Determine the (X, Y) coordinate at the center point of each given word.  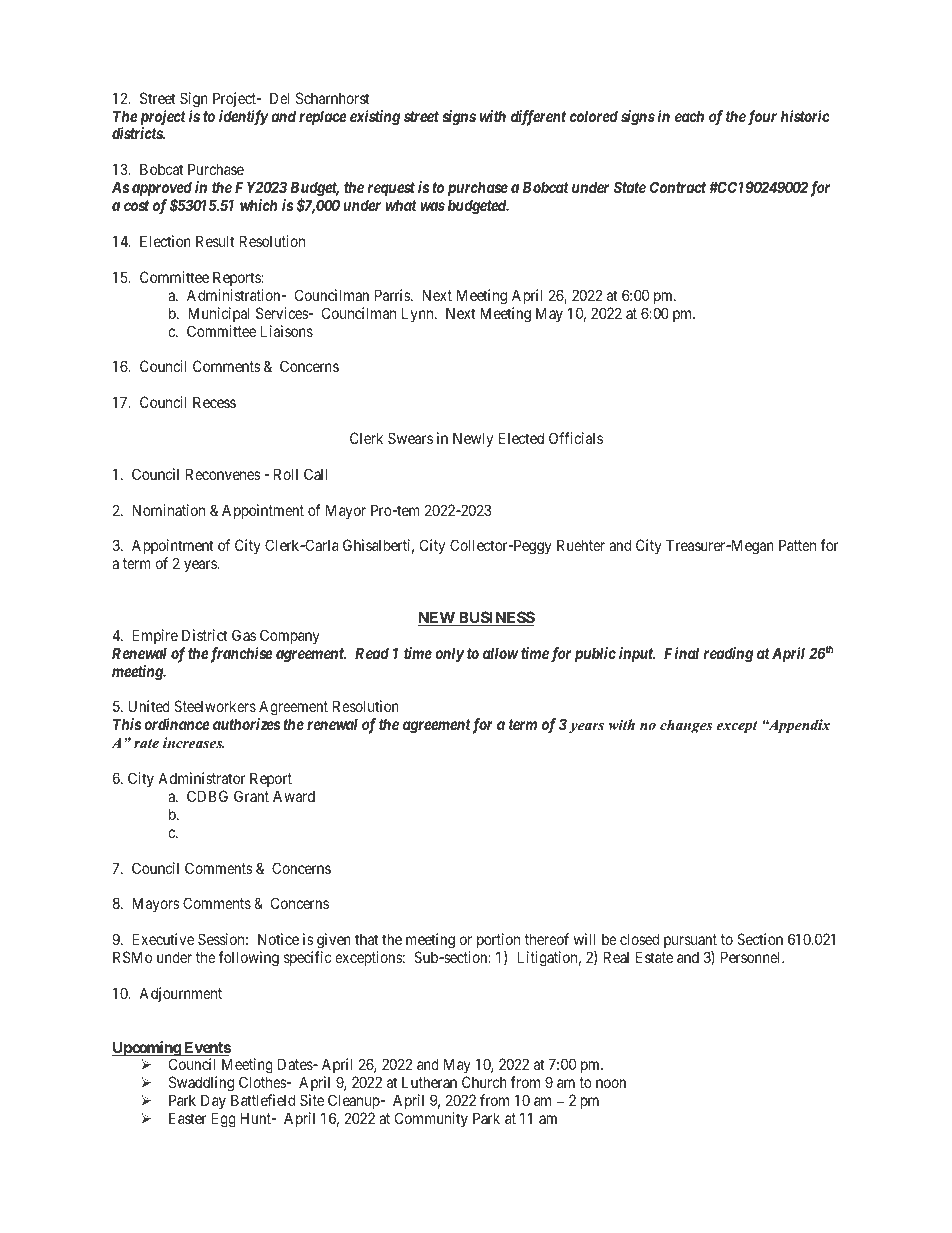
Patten (797, 545)
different (538, 118)
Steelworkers (215, 706)
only (449, 654)
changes (686, 726)
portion (498, 940)
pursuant (690, 941)
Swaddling (202, 1085)
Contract (678, 187)
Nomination (168, 510)
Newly (473, 439)
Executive (163, 939)
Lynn (419, 314)
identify (244, 118)
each (689, 116)
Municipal (219, 314)
